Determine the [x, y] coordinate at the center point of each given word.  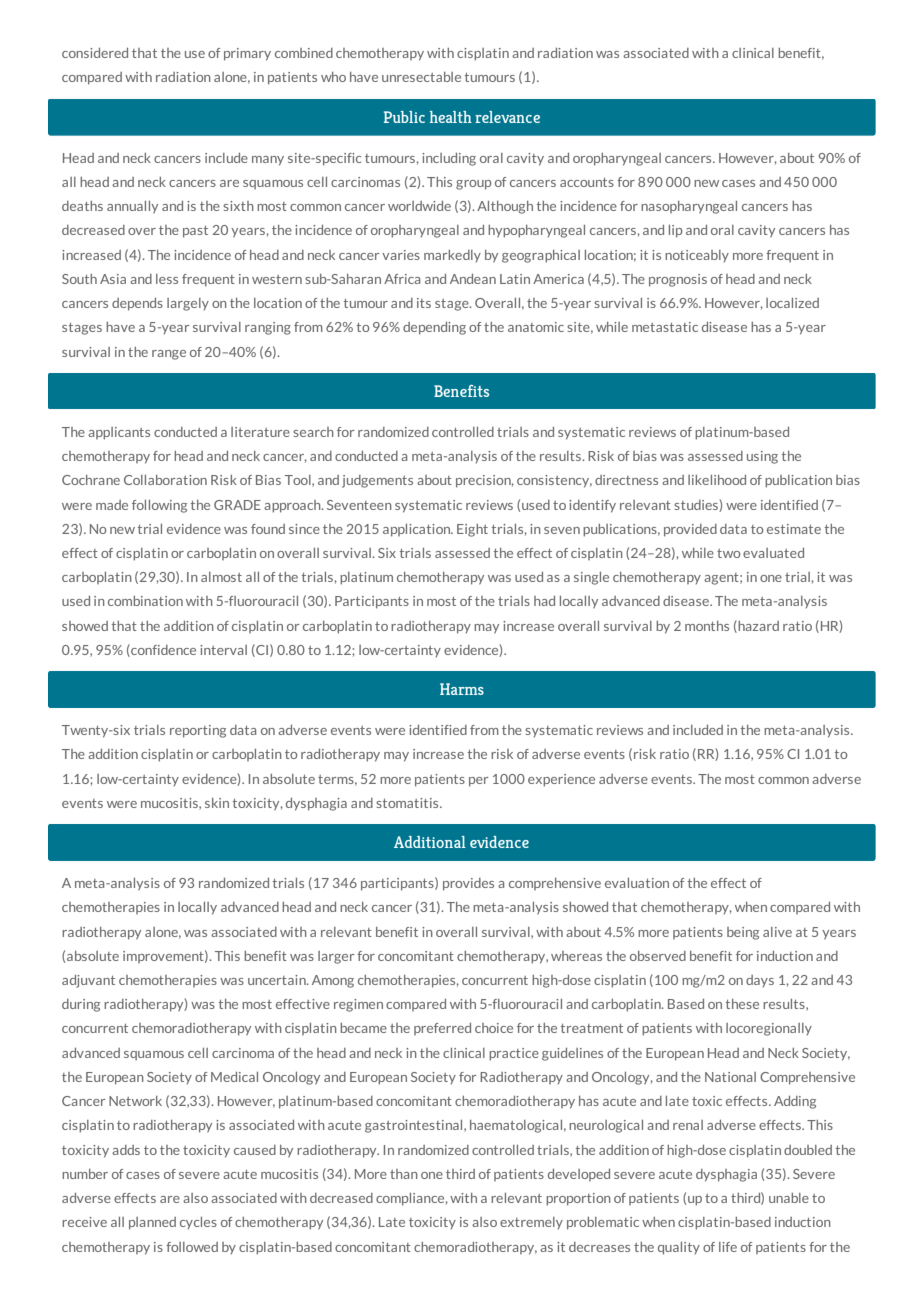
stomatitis [408, 803]
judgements [377, 481]
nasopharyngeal [689, 207]
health [450, 117]
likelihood [717, 480]
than [404, 1174]
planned [152, 1223]
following [159, 506]
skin [217, 803]
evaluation [637, 883]
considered [95, 53]
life [728, 1247]
